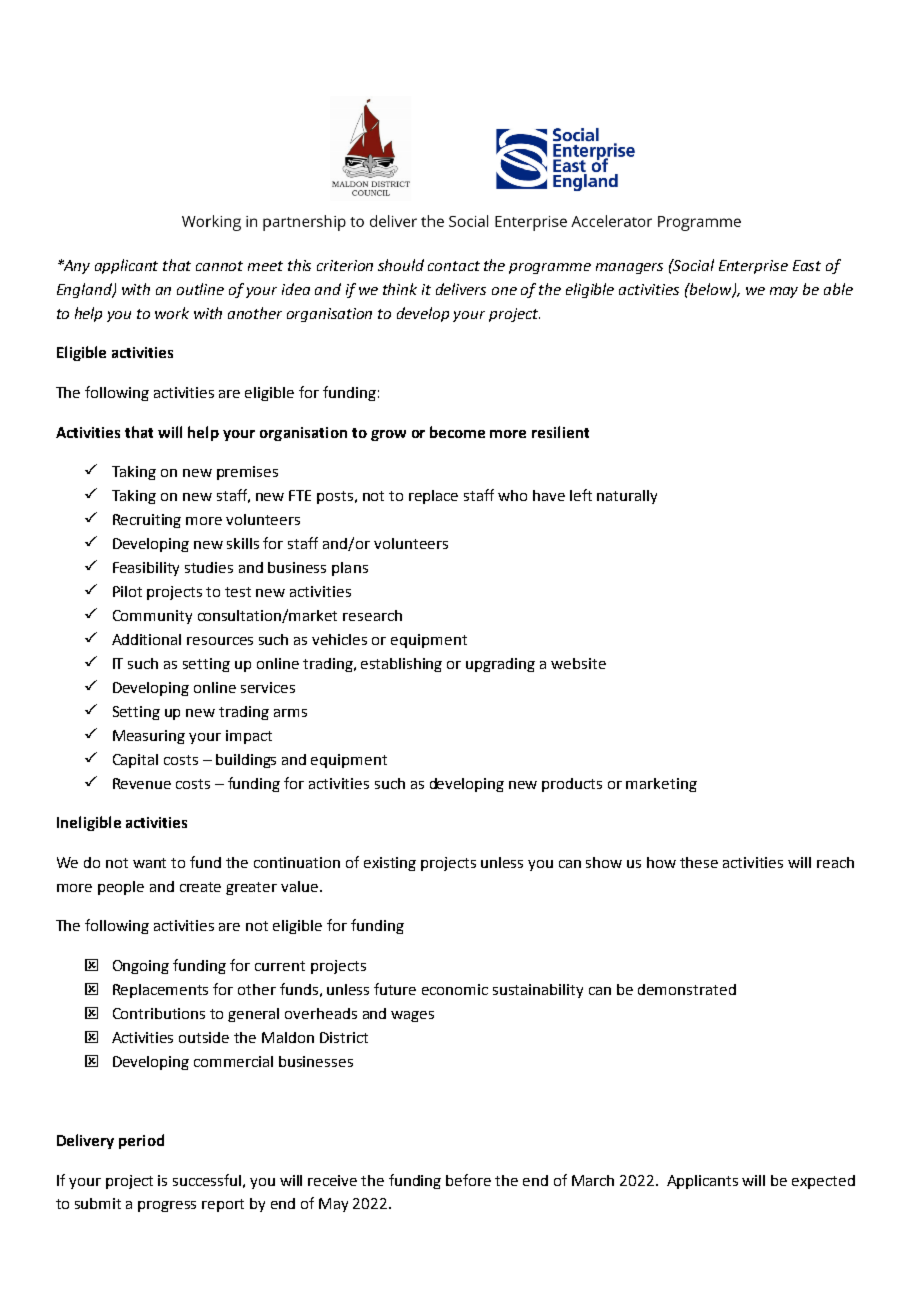 This screenshot has height=1308, width=924. Describe the element at coordinates (461, 289) in the screenshot. I see `delivers` at that location.
